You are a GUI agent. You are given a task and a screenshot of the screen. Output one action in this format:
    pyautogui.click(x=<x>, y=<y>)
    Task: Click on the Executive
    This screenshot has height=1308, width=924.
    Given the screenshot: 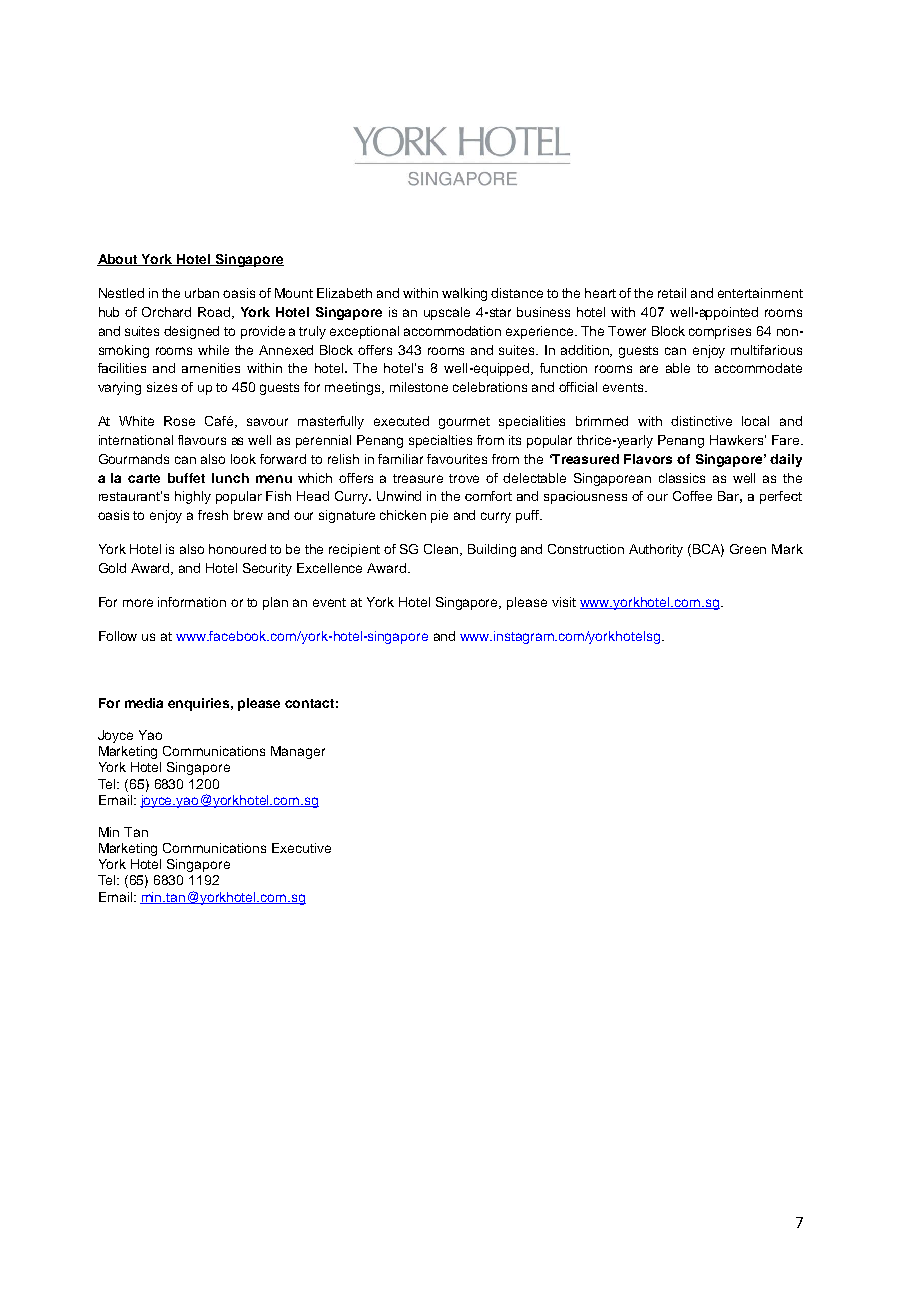 What is the action you would take?
    pyautogui.click(x=301, y=848)
